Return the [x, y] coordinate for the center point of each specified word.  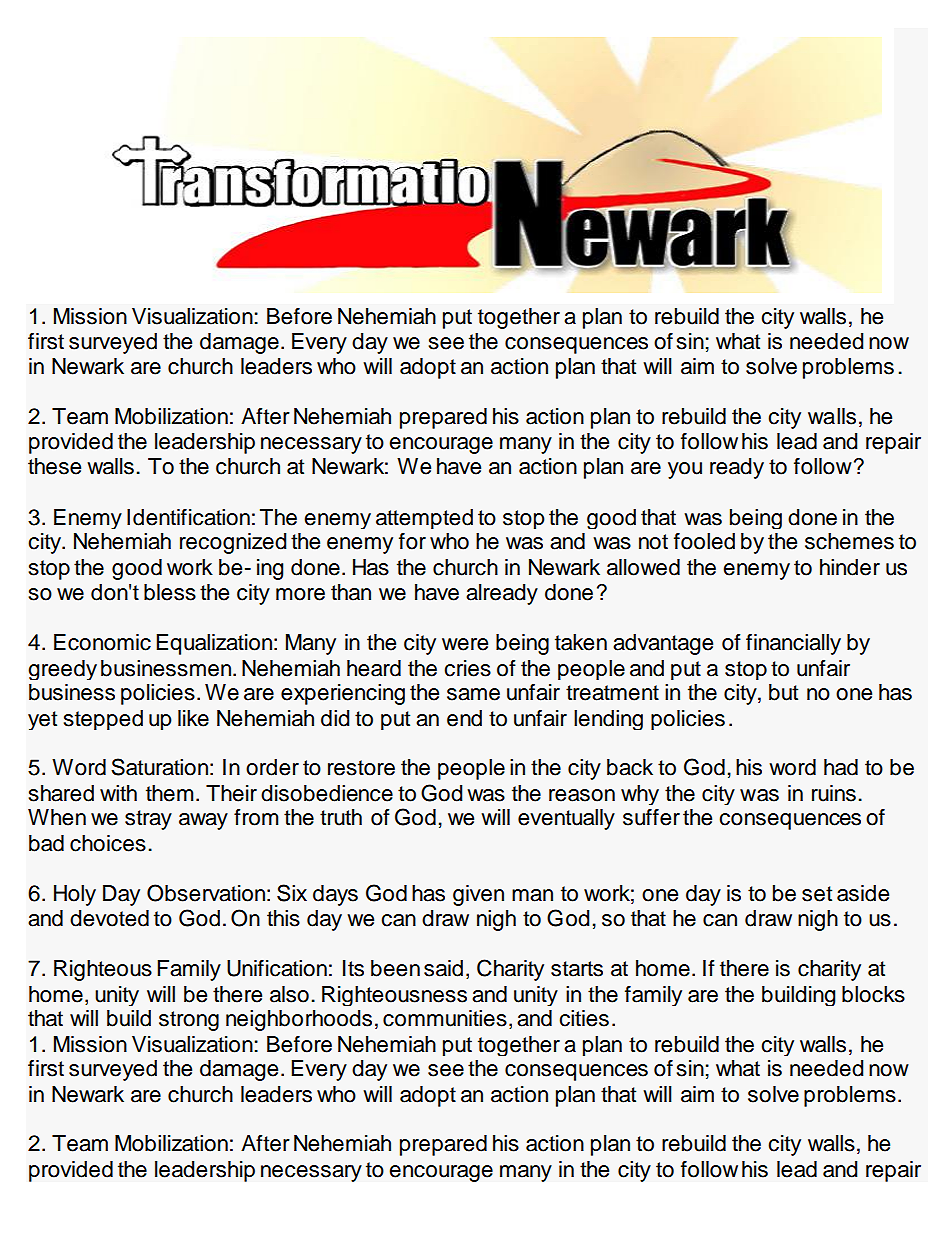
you [685, 470]
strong [189, 1021]
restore [361, 768]
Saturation [159, 767]
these [54, 466]
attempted [424, 519]
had [841, 767]
